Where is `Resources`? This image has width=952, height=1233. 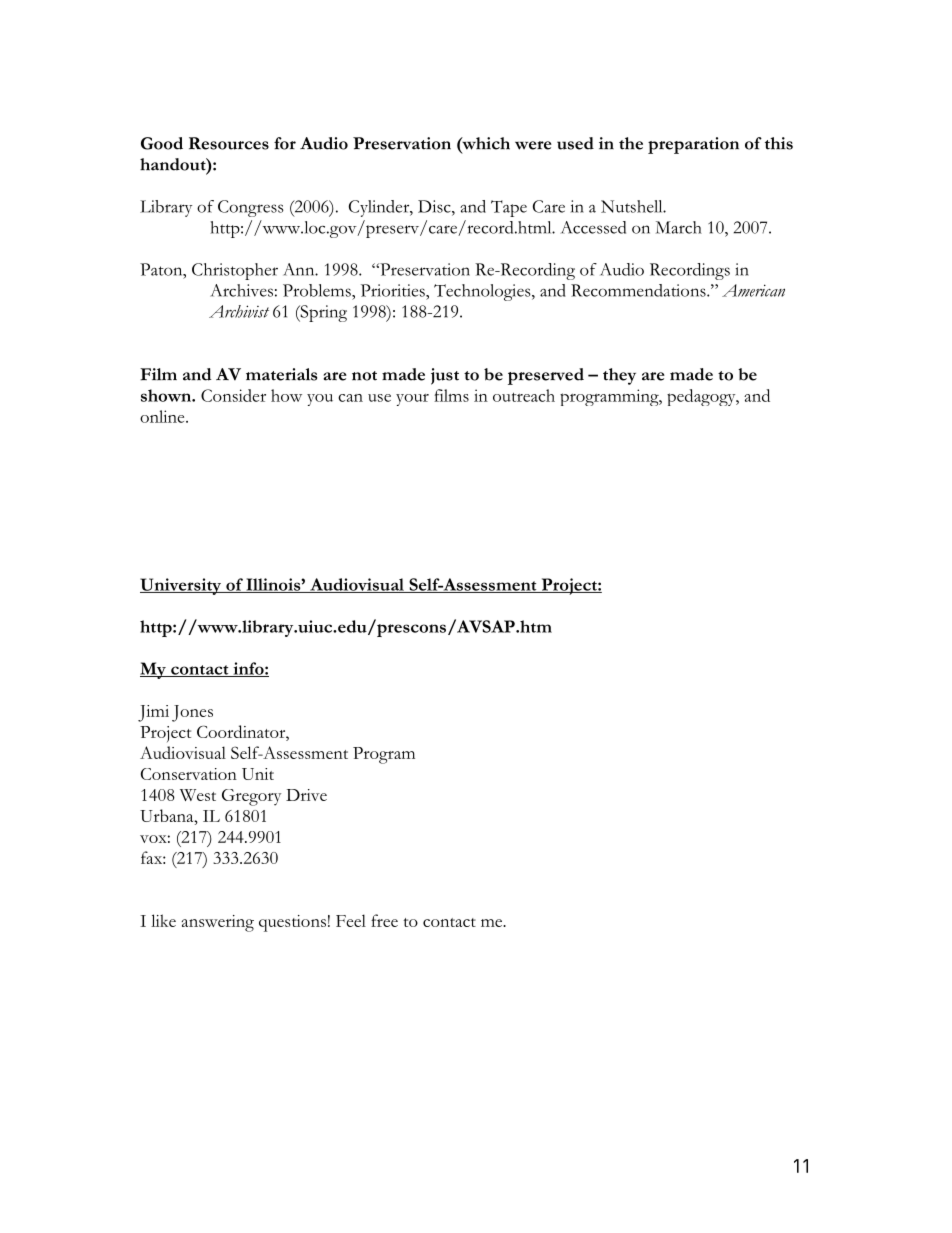 Resources is located at coordinates (229, 143).
